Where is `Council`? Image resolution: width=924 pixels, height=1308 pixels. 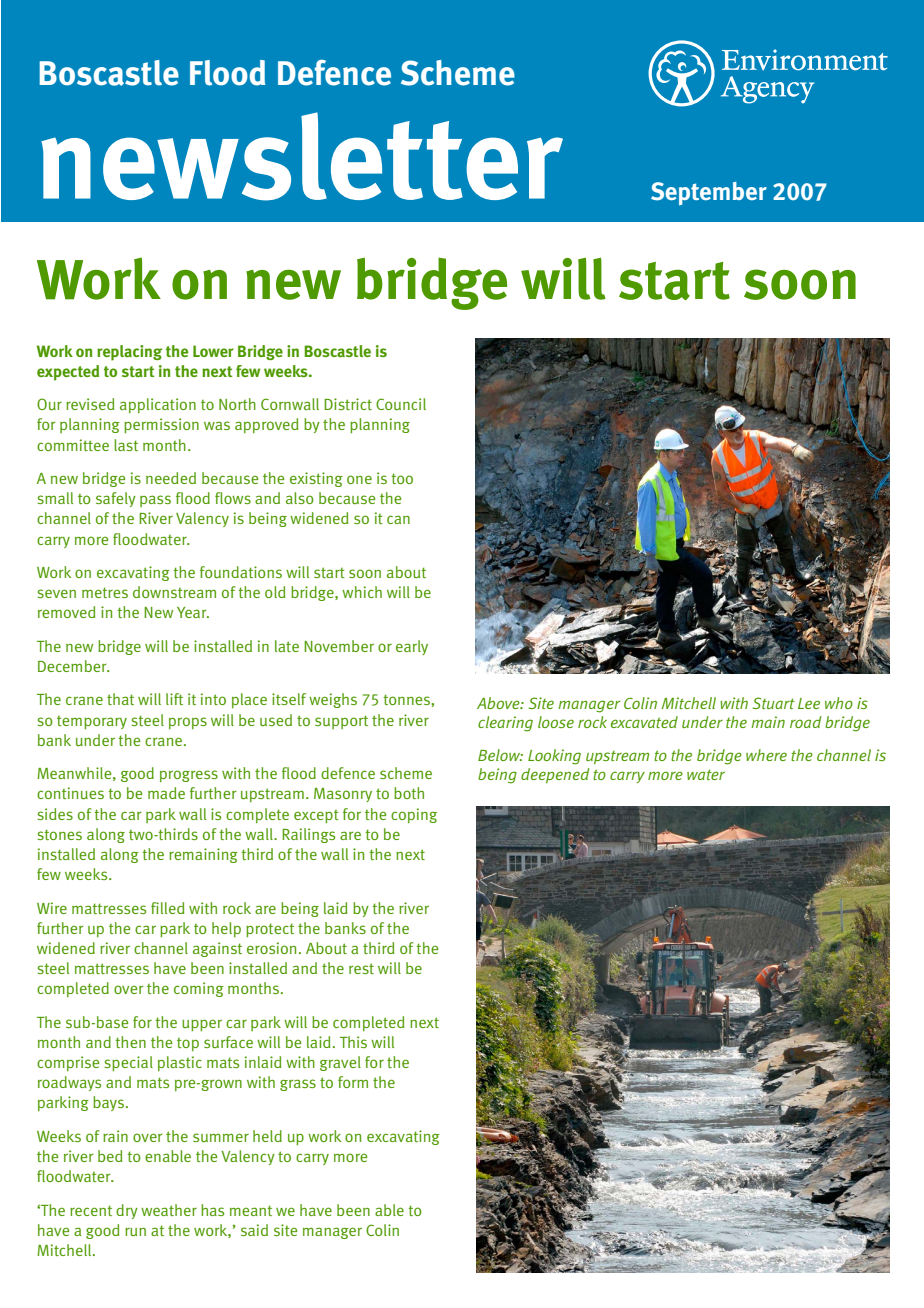 Council is located at coordinates (401, 404).
